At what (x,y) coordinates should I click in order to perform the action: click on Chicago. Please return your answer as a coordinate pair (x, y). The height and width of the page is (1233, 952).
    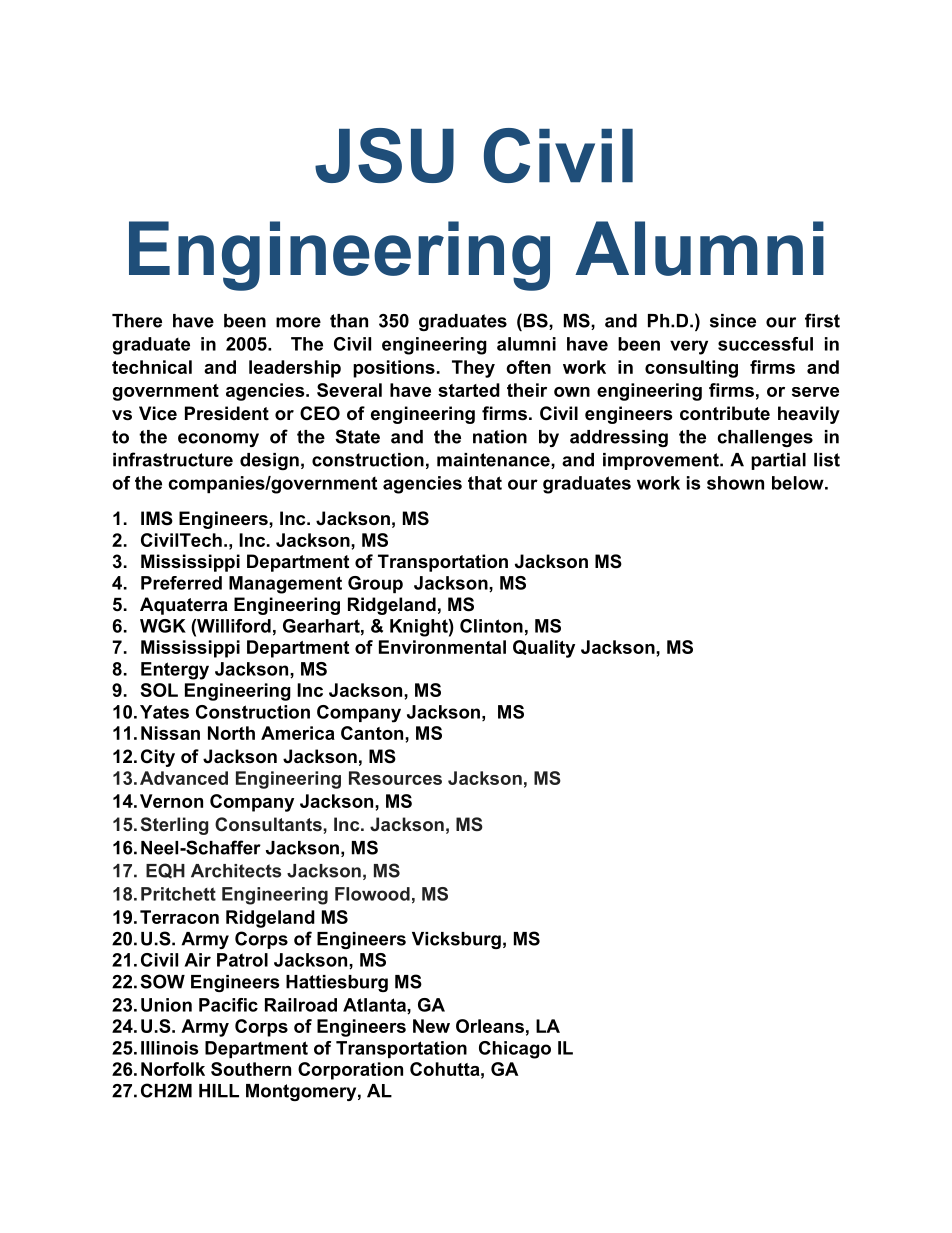
    Looking at the image, I should click on (515, 1050).
